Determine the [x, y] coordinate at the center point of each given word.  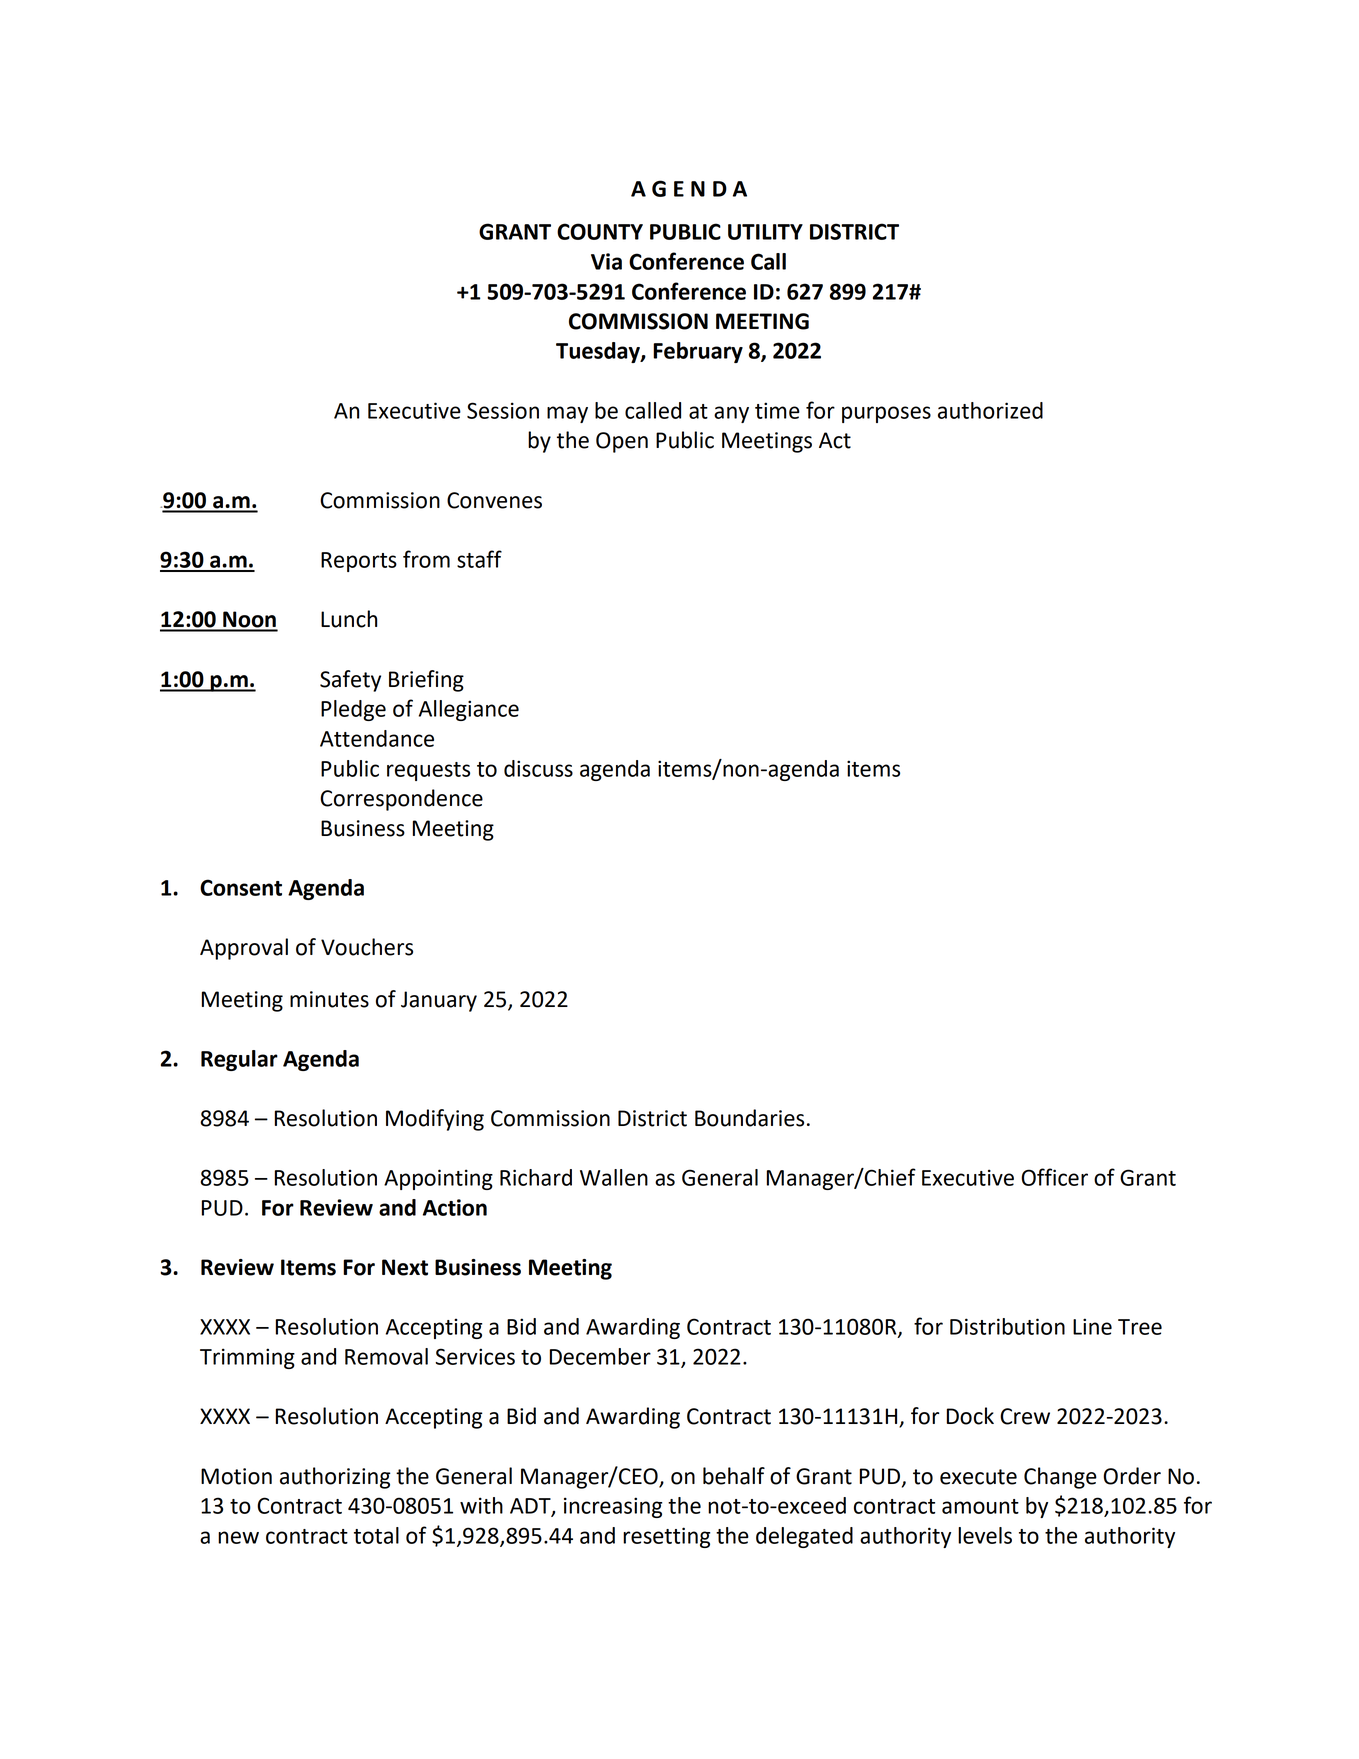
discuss [538, 768]
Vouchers [367, 947]
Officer [1054, 1177]
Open [622, 442]
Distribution [1007, 1326]
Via [606, 261]
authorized [990, 410]
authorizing [335, 1478]
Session [503, 410]
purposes [886, 414]
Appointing [438, 1179]
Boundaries [749, 1118]
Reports [359, 562]
